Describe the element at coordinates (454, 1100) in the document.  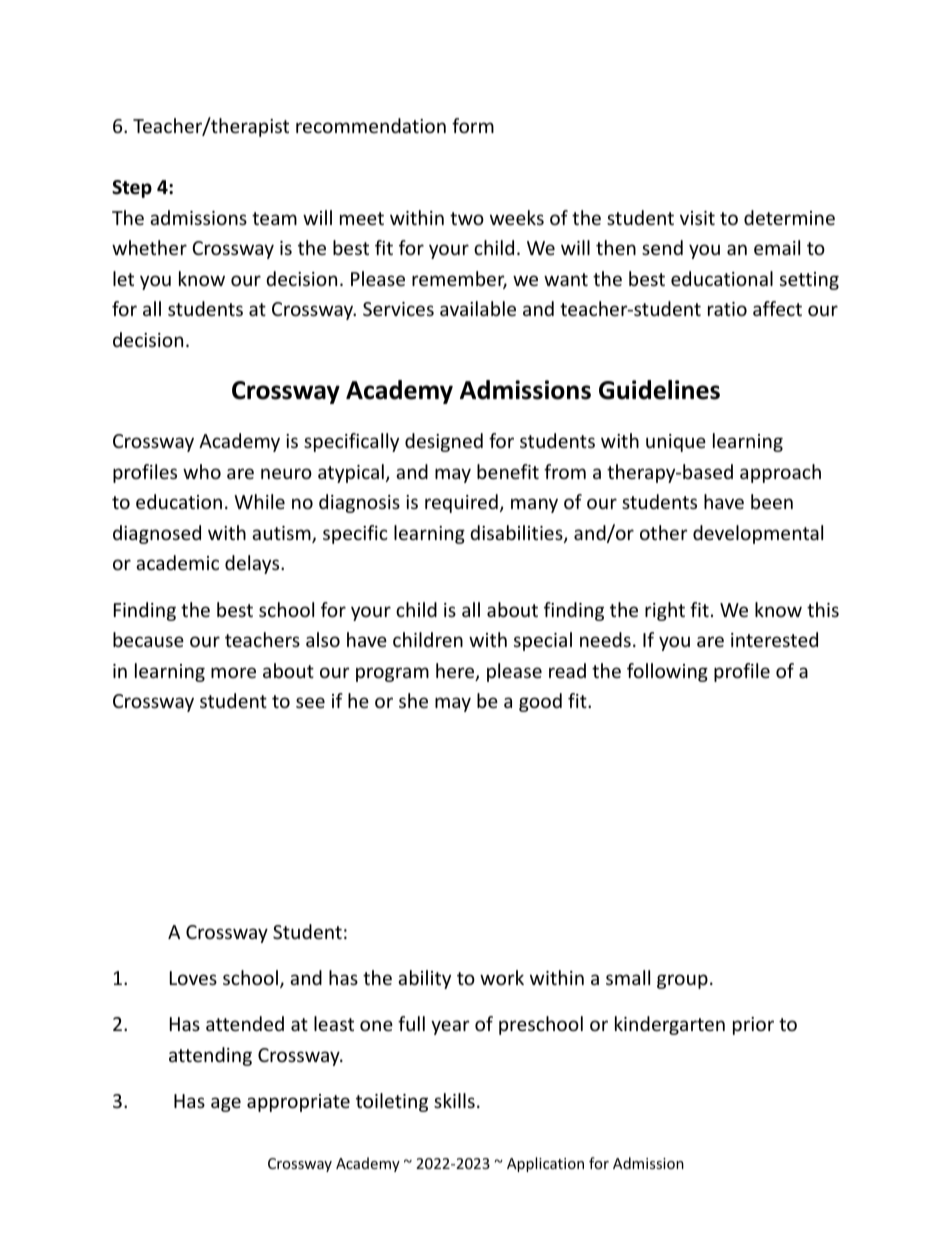
I see `skills` at that location.
